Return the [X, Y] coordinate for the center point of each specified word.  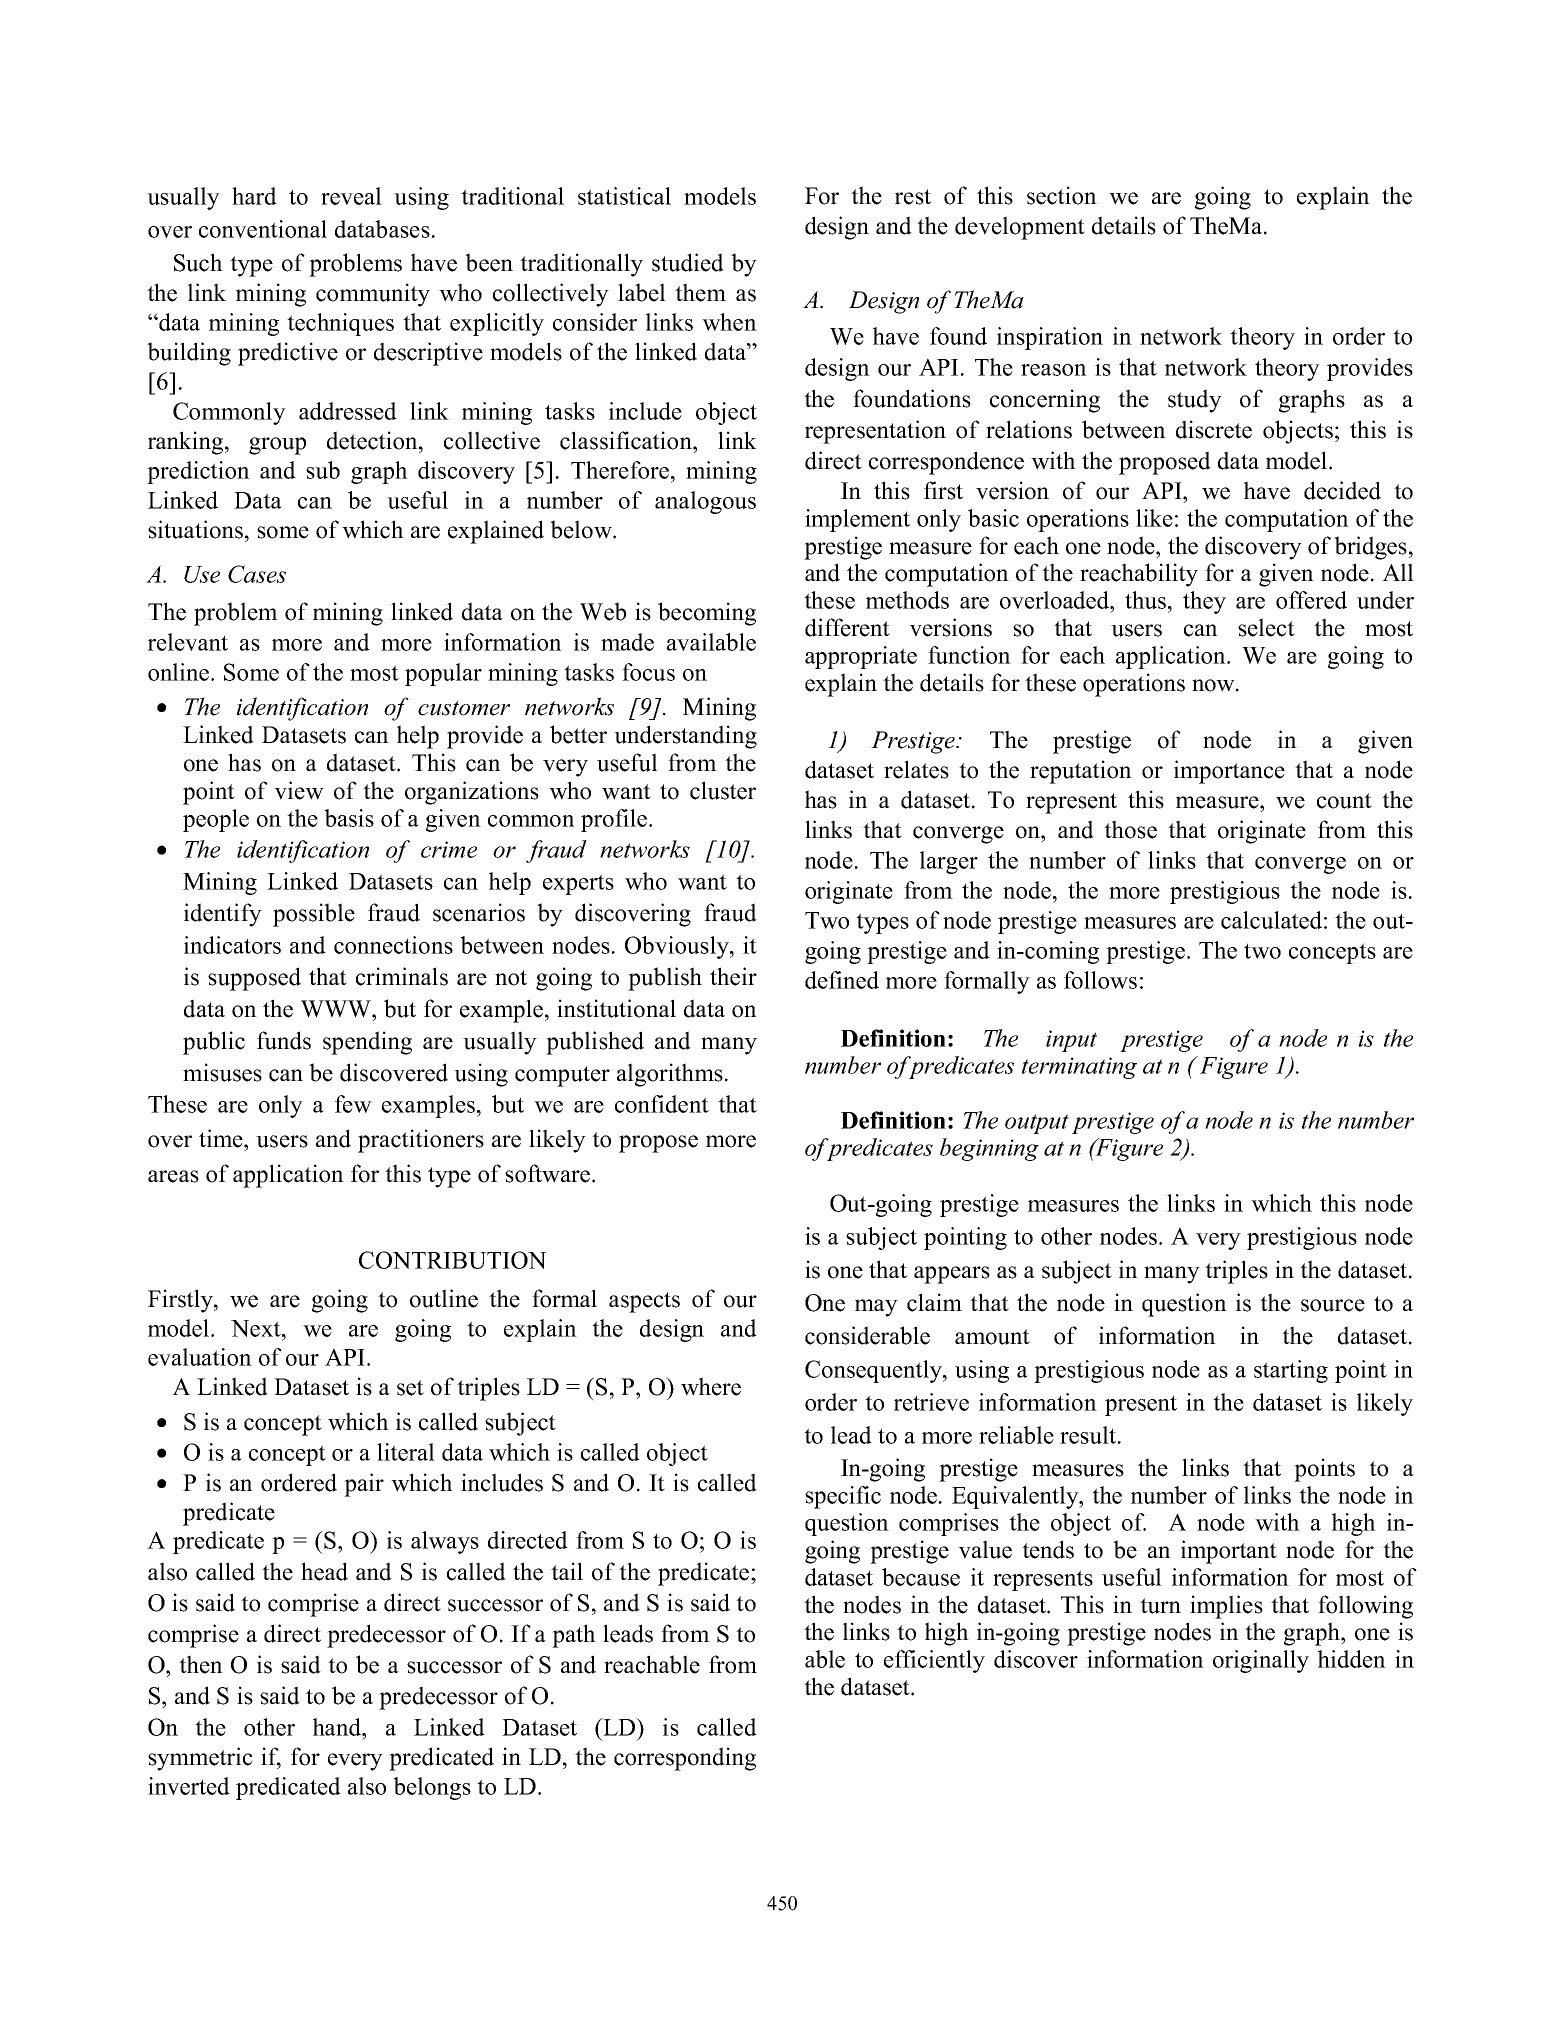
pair [364, 1485]
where [711, 1386]
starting [1291, 1371]
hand [338, 1727]
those [1130, 829]
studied [688, 262]
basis [349, 818]
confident [662, 1104]
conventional [263, 229]
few [353, 1104]
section [1062, 195]
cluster [723, 790]
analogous [705, 502]
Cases [257, 574]
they [1204, 602]
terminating [1079, 1068]
